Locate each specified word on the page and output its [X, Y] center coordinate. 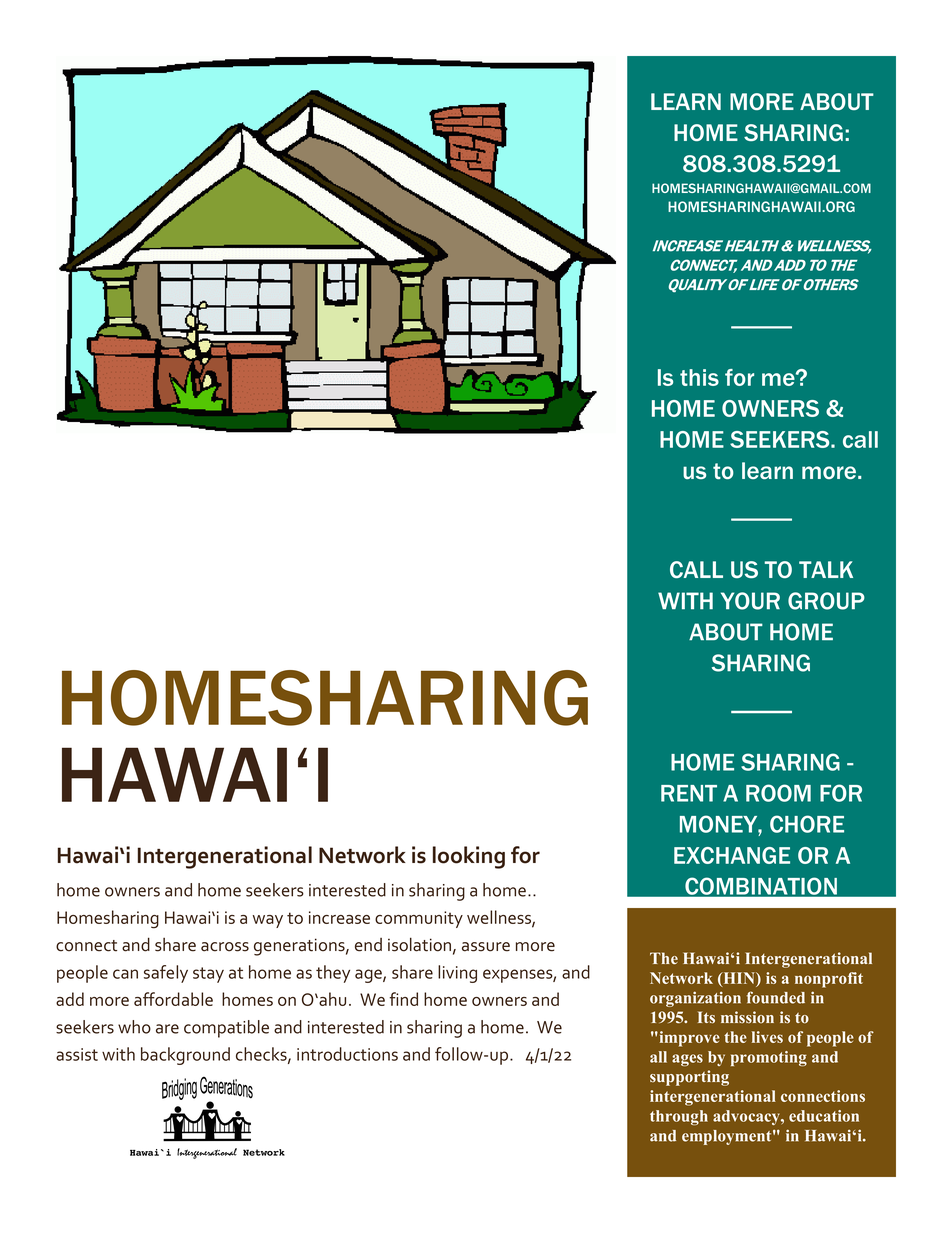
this [699, 377]
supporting [689, 1078]
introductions [347, 1054]
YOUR [750, 601]
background [185, 1056]
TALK [826, 569]
